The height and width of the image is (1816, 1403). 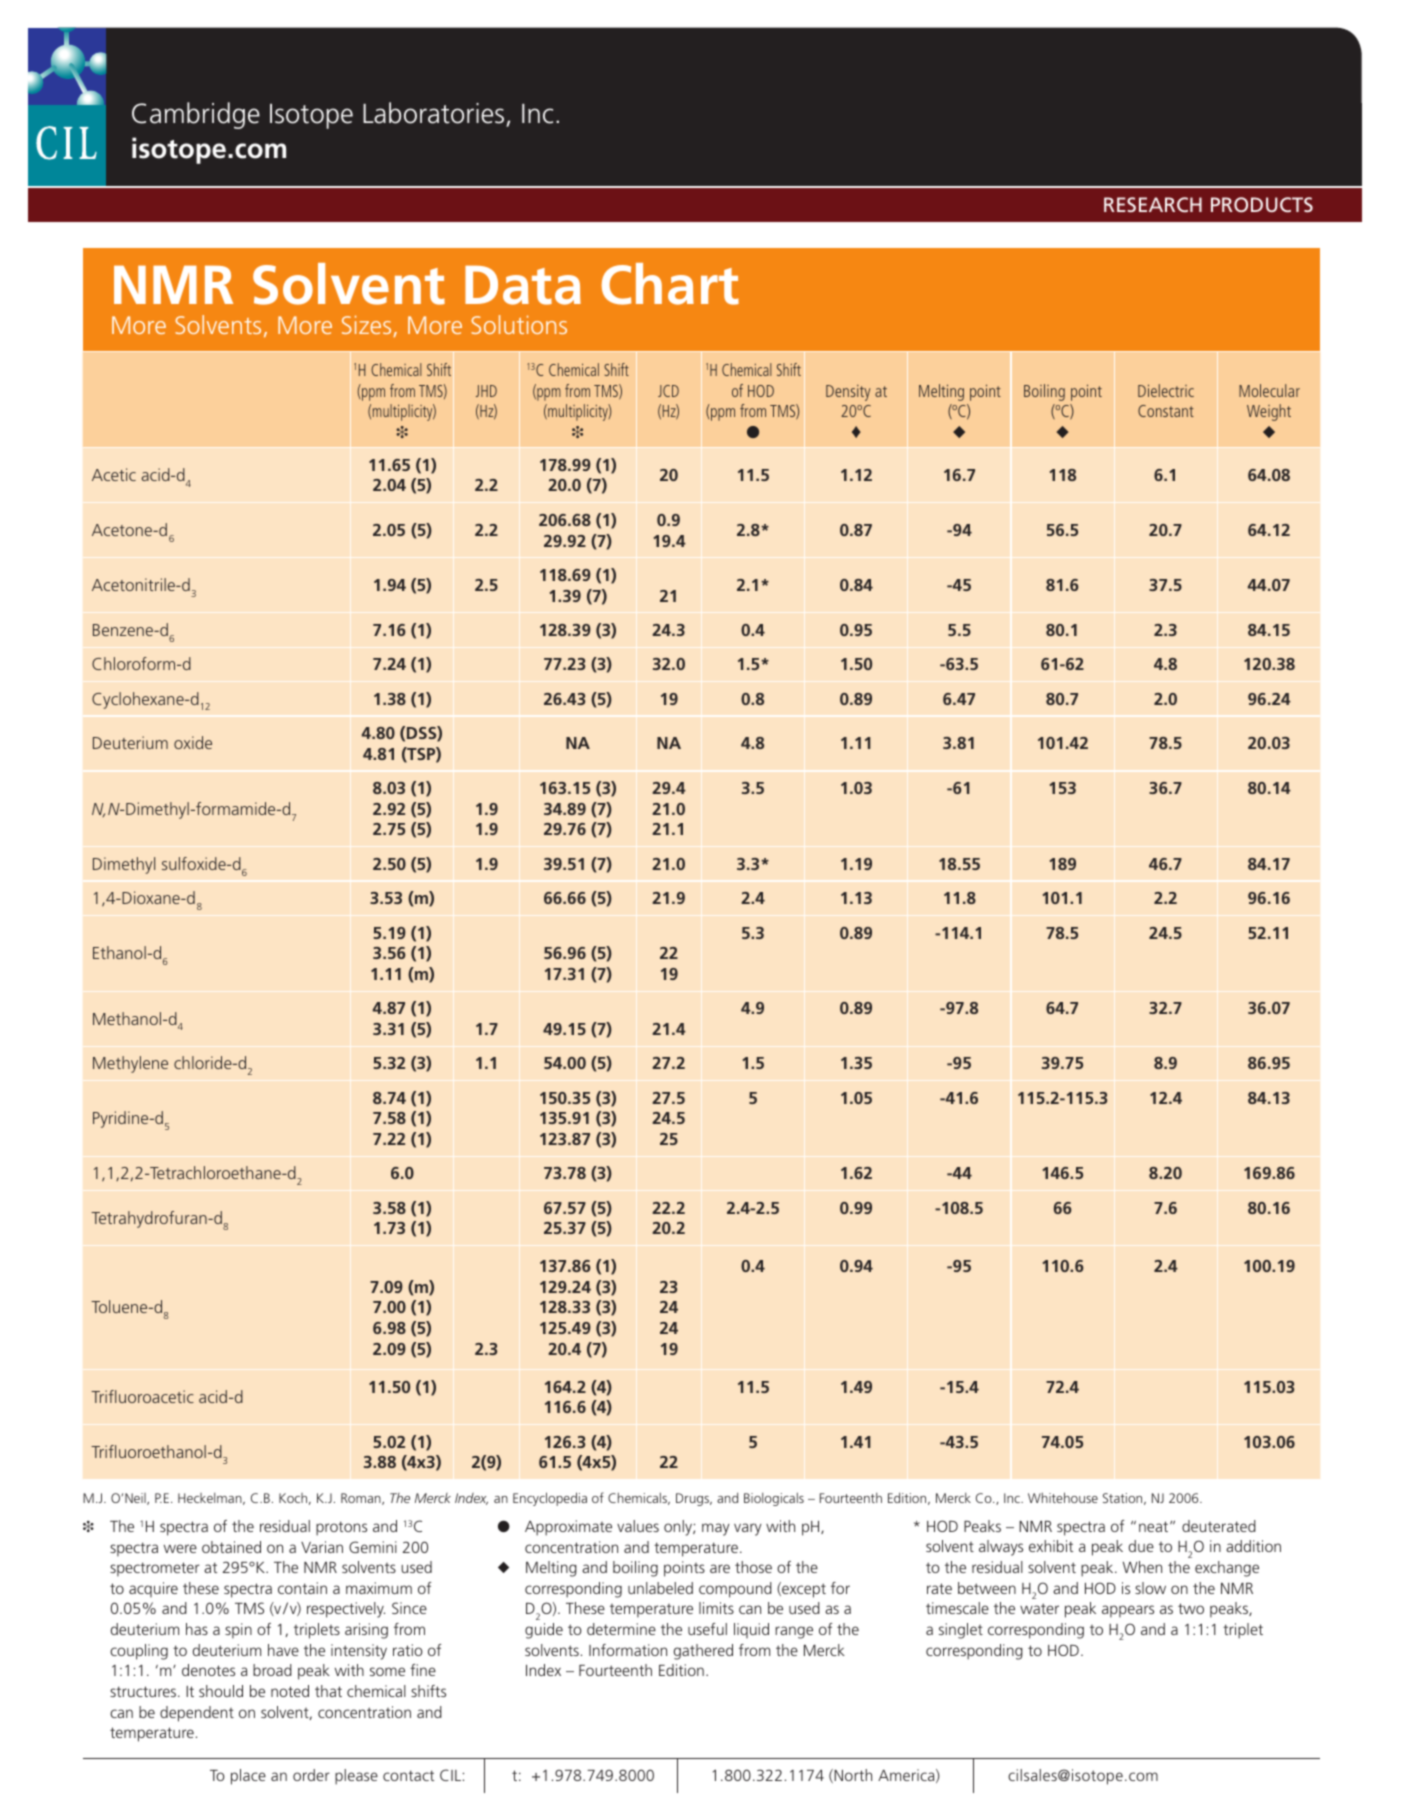 What do you see at coordinates (670, 284) in the image?
I see `Chart` at bounding box center [670, 284].
